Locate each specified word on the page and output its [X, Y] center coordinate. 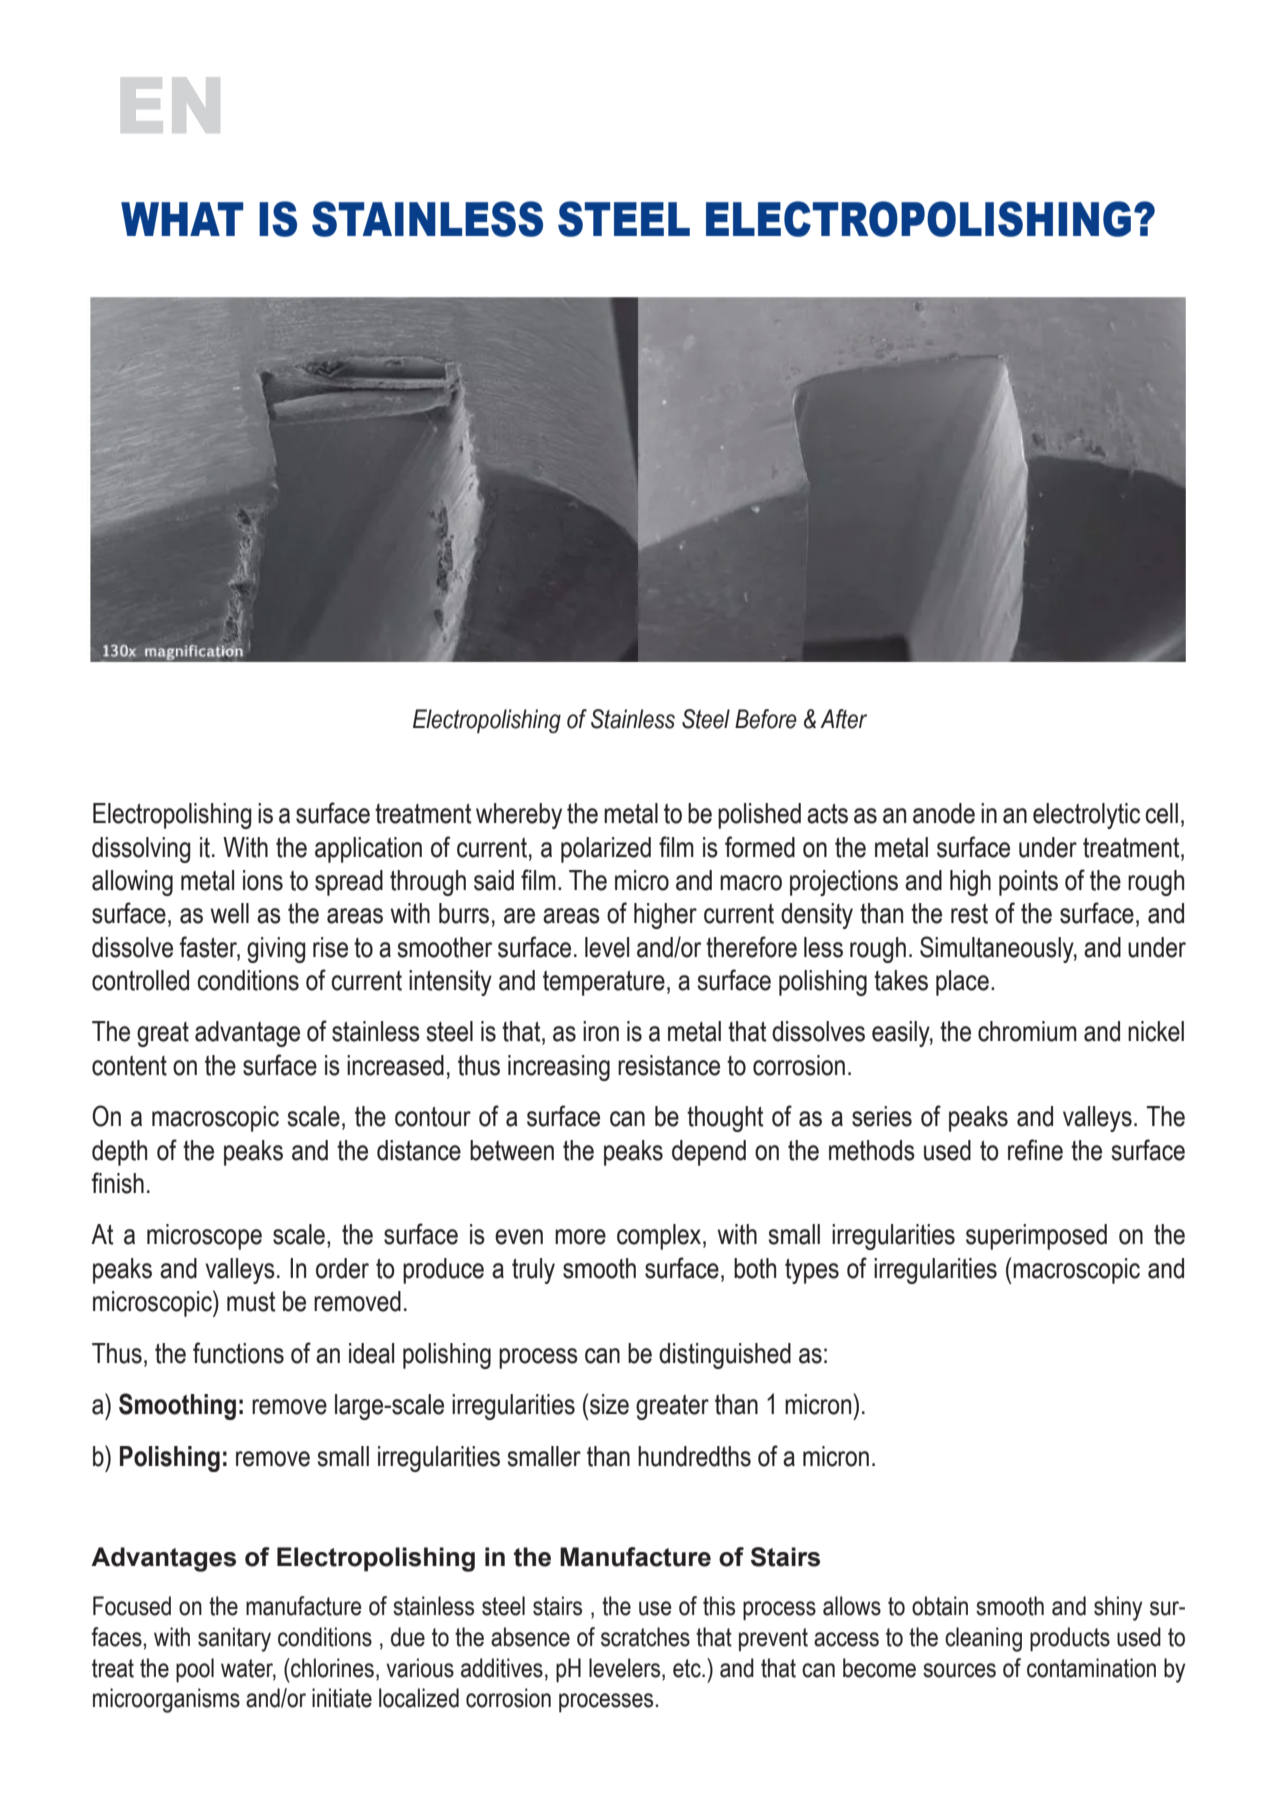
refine [1035, 1150]
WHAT [182, 219]
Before [766, 719]
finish [118, 1183]
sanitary [234, 1639]
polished [759, 816]
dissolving [141, 850]
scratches [645, 1637]
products [1070, 1639]
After [843, 719]
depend [709, 1153]
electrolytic [1086, 816]
